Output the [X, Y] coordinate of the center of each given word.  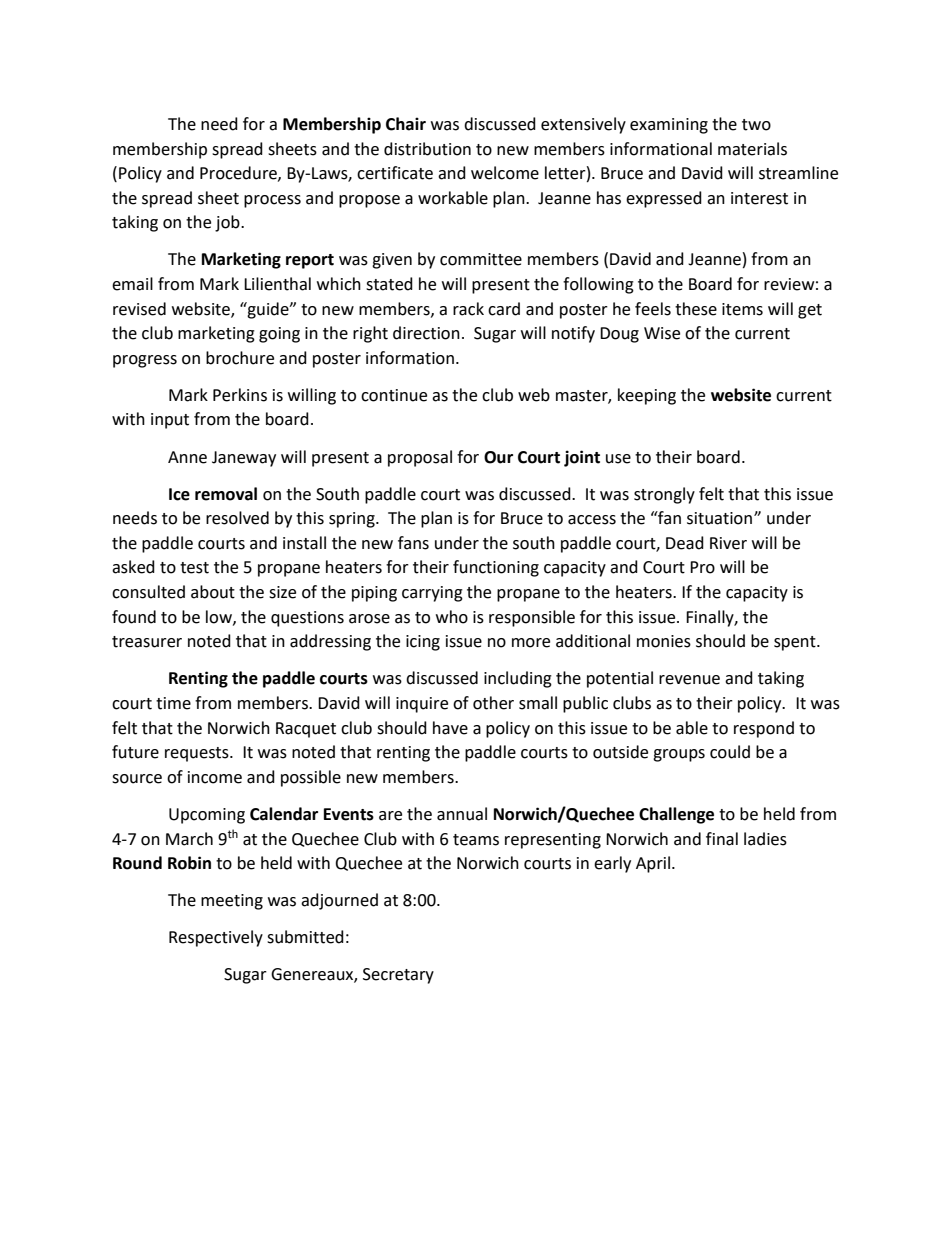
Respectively [216, 938]
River [728, 543]
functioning [496, 568]
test [194, 568]
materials [752, 149]
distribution [427, 149]
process [272, 201]
